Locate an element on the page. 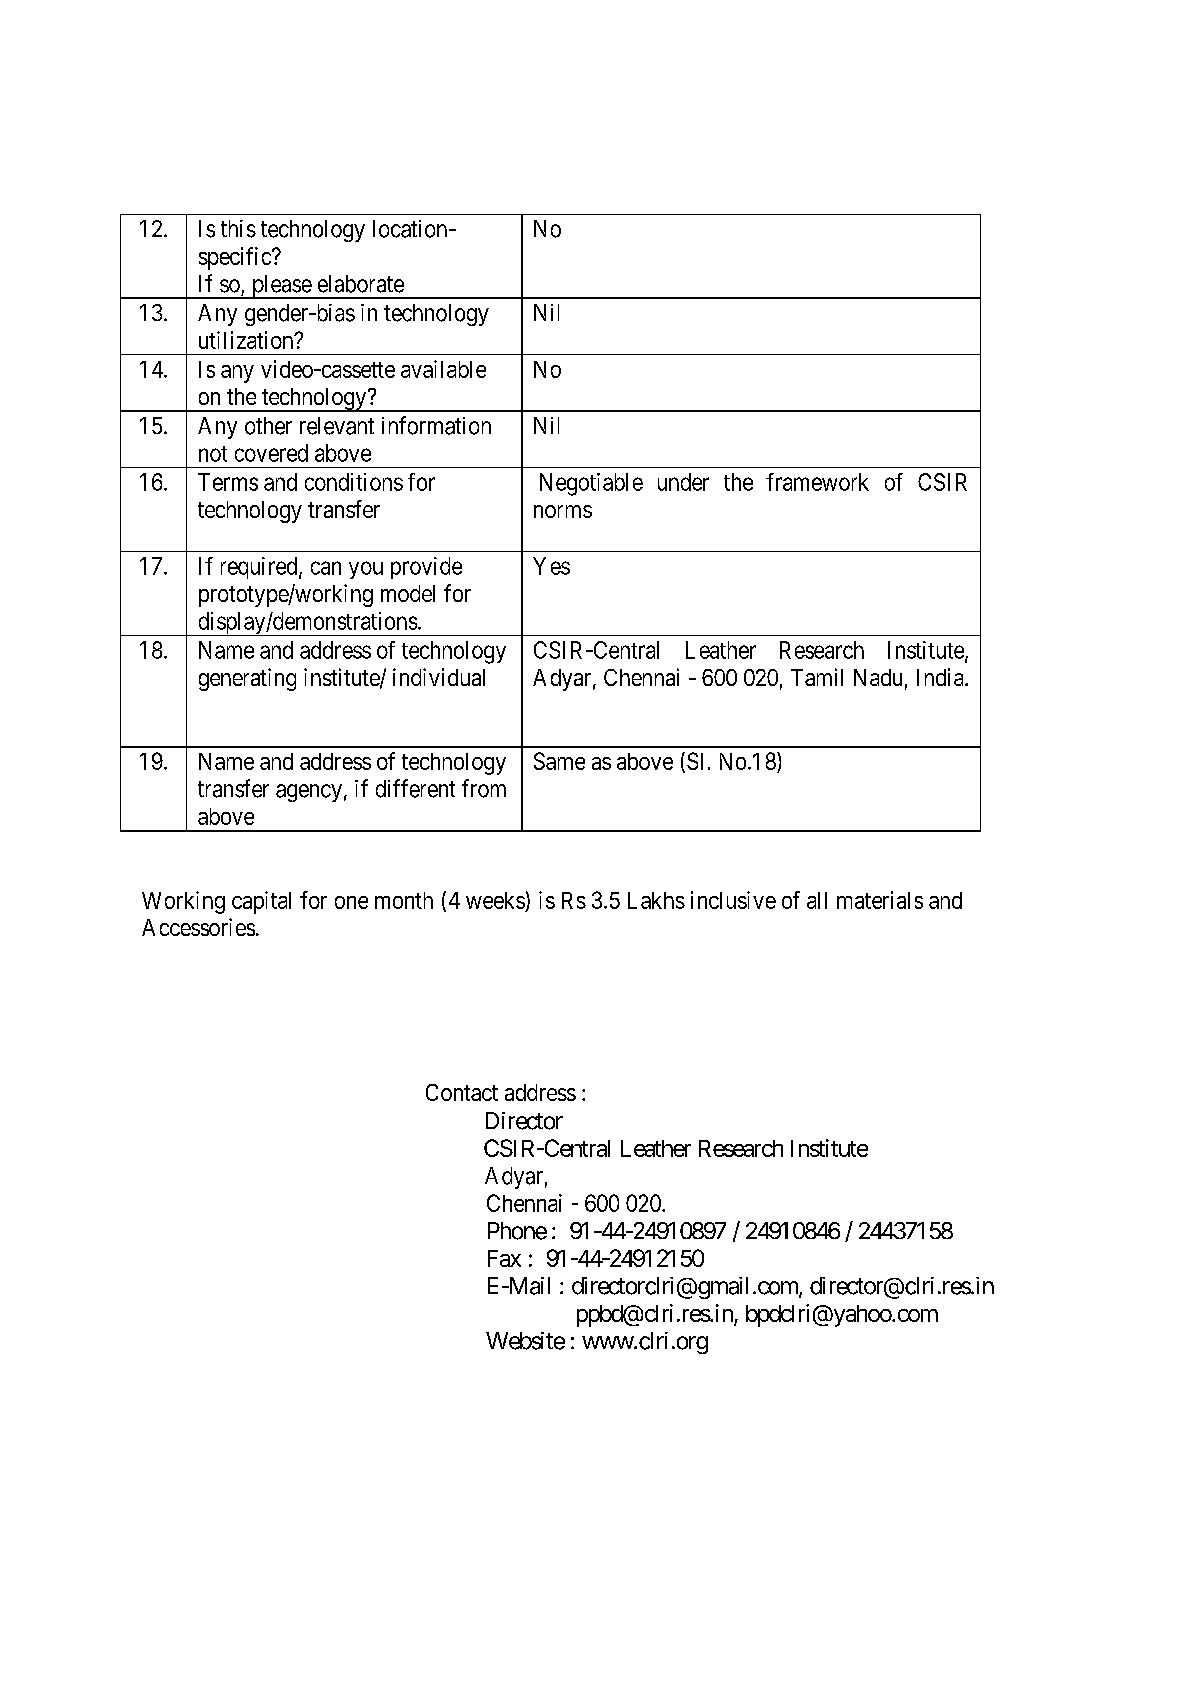 Image resolution: width=1203 pixels, height=1701 pixels. Nadu is located at coordinates (878, 677).
